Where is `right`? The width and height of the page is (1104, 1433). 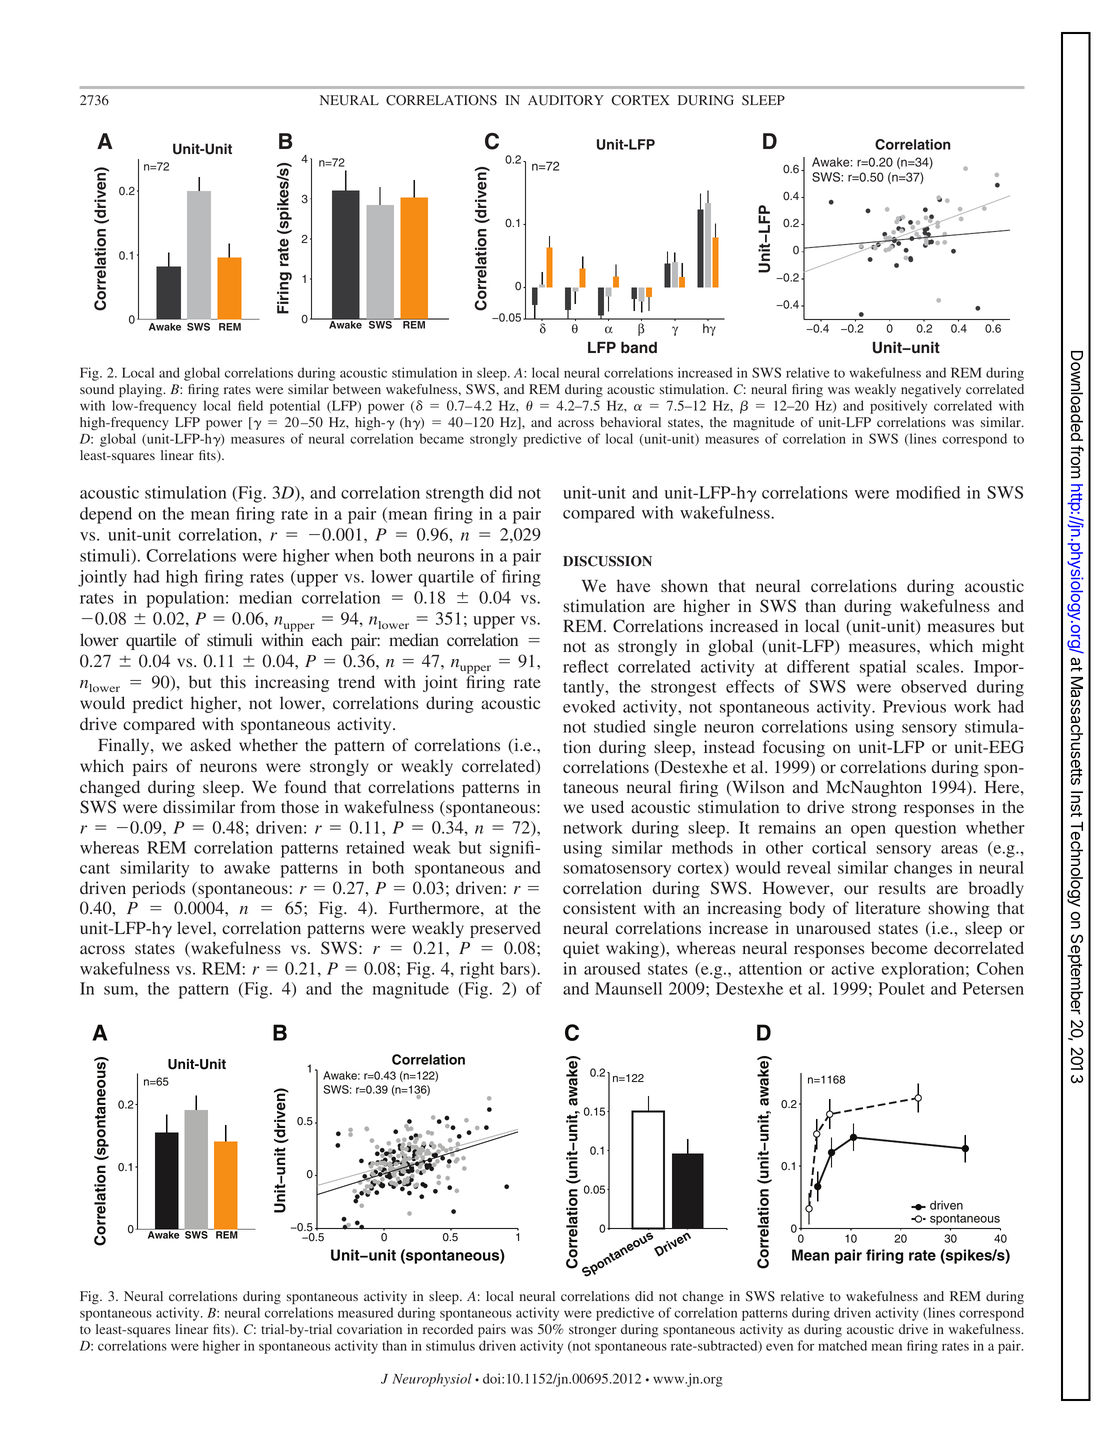
right is located at coordinates (477, 970).
